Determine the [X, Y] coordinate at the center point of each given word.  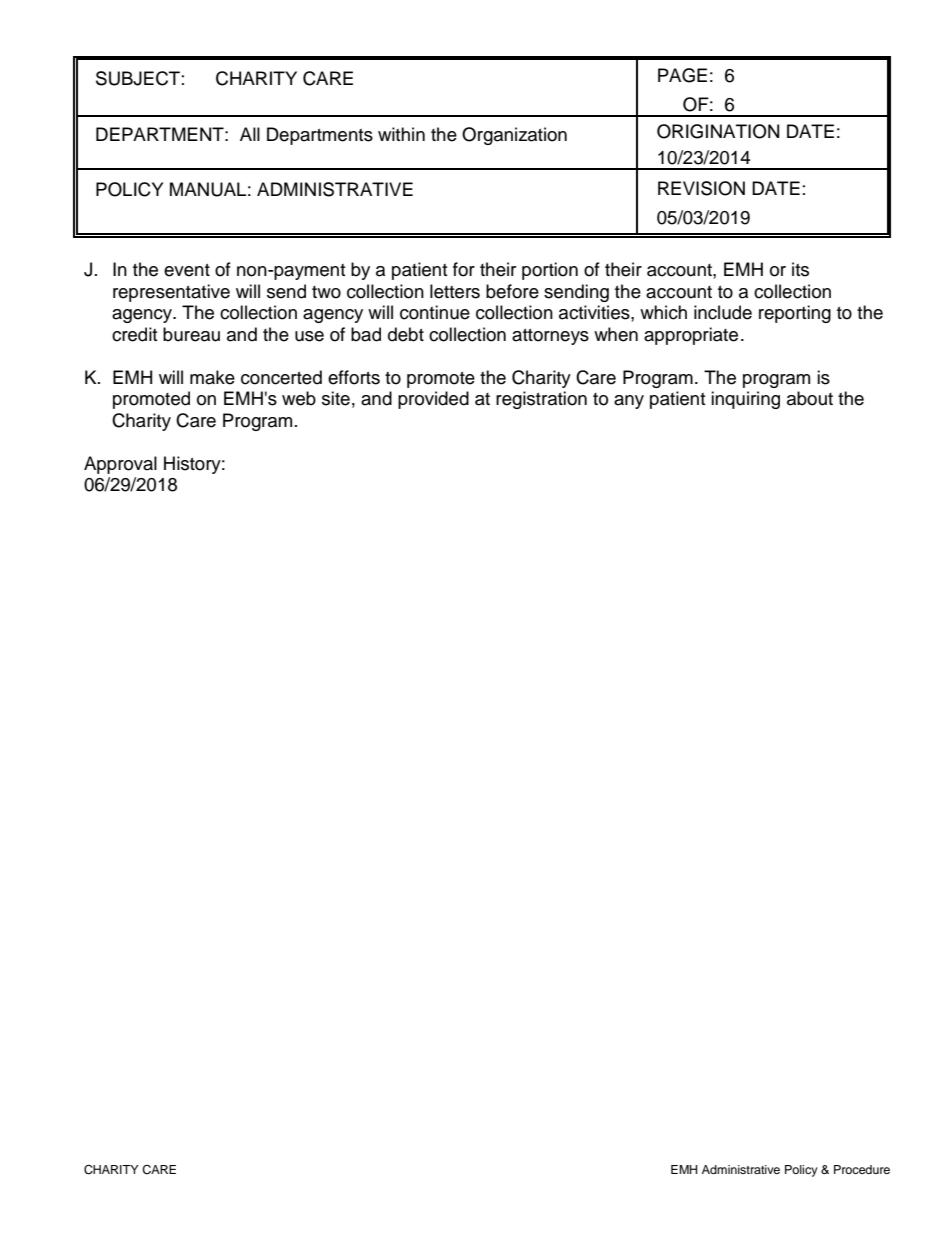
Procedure [862, 1169]
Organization [514, 136]
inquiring [745, 400]
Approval [120, 465]
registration [541, 400]
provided [433, 400]
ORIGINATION [718, 131]
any [629, 402]
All [250, 134]
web [299, 398]
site [336, 398]
